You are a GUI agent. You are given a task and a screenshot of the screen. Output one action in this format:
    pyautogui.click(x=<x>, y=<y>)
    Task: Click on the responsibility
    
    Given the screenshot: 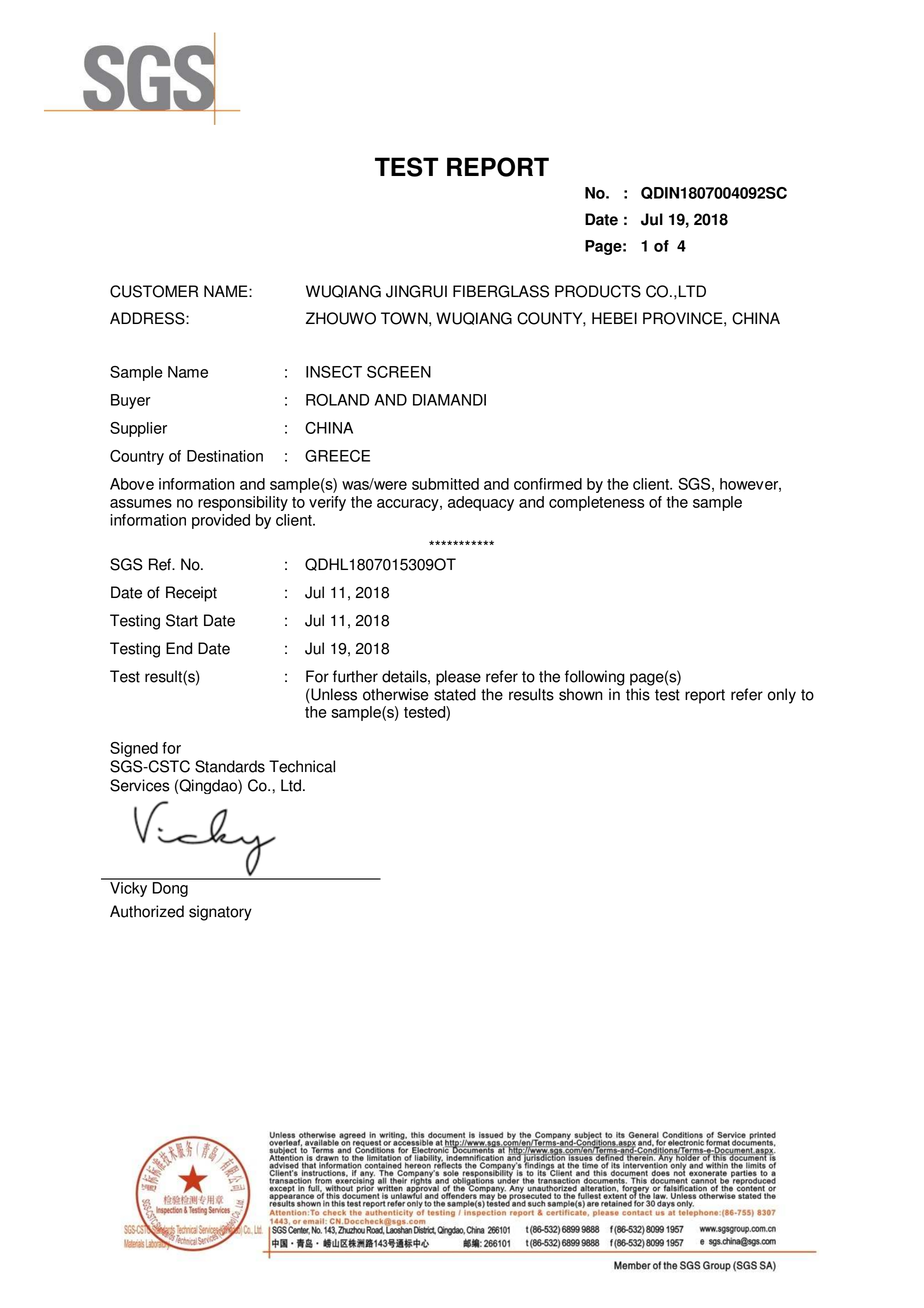 What is the action you would take?
    pyautogui.click(x=243, y=503)
